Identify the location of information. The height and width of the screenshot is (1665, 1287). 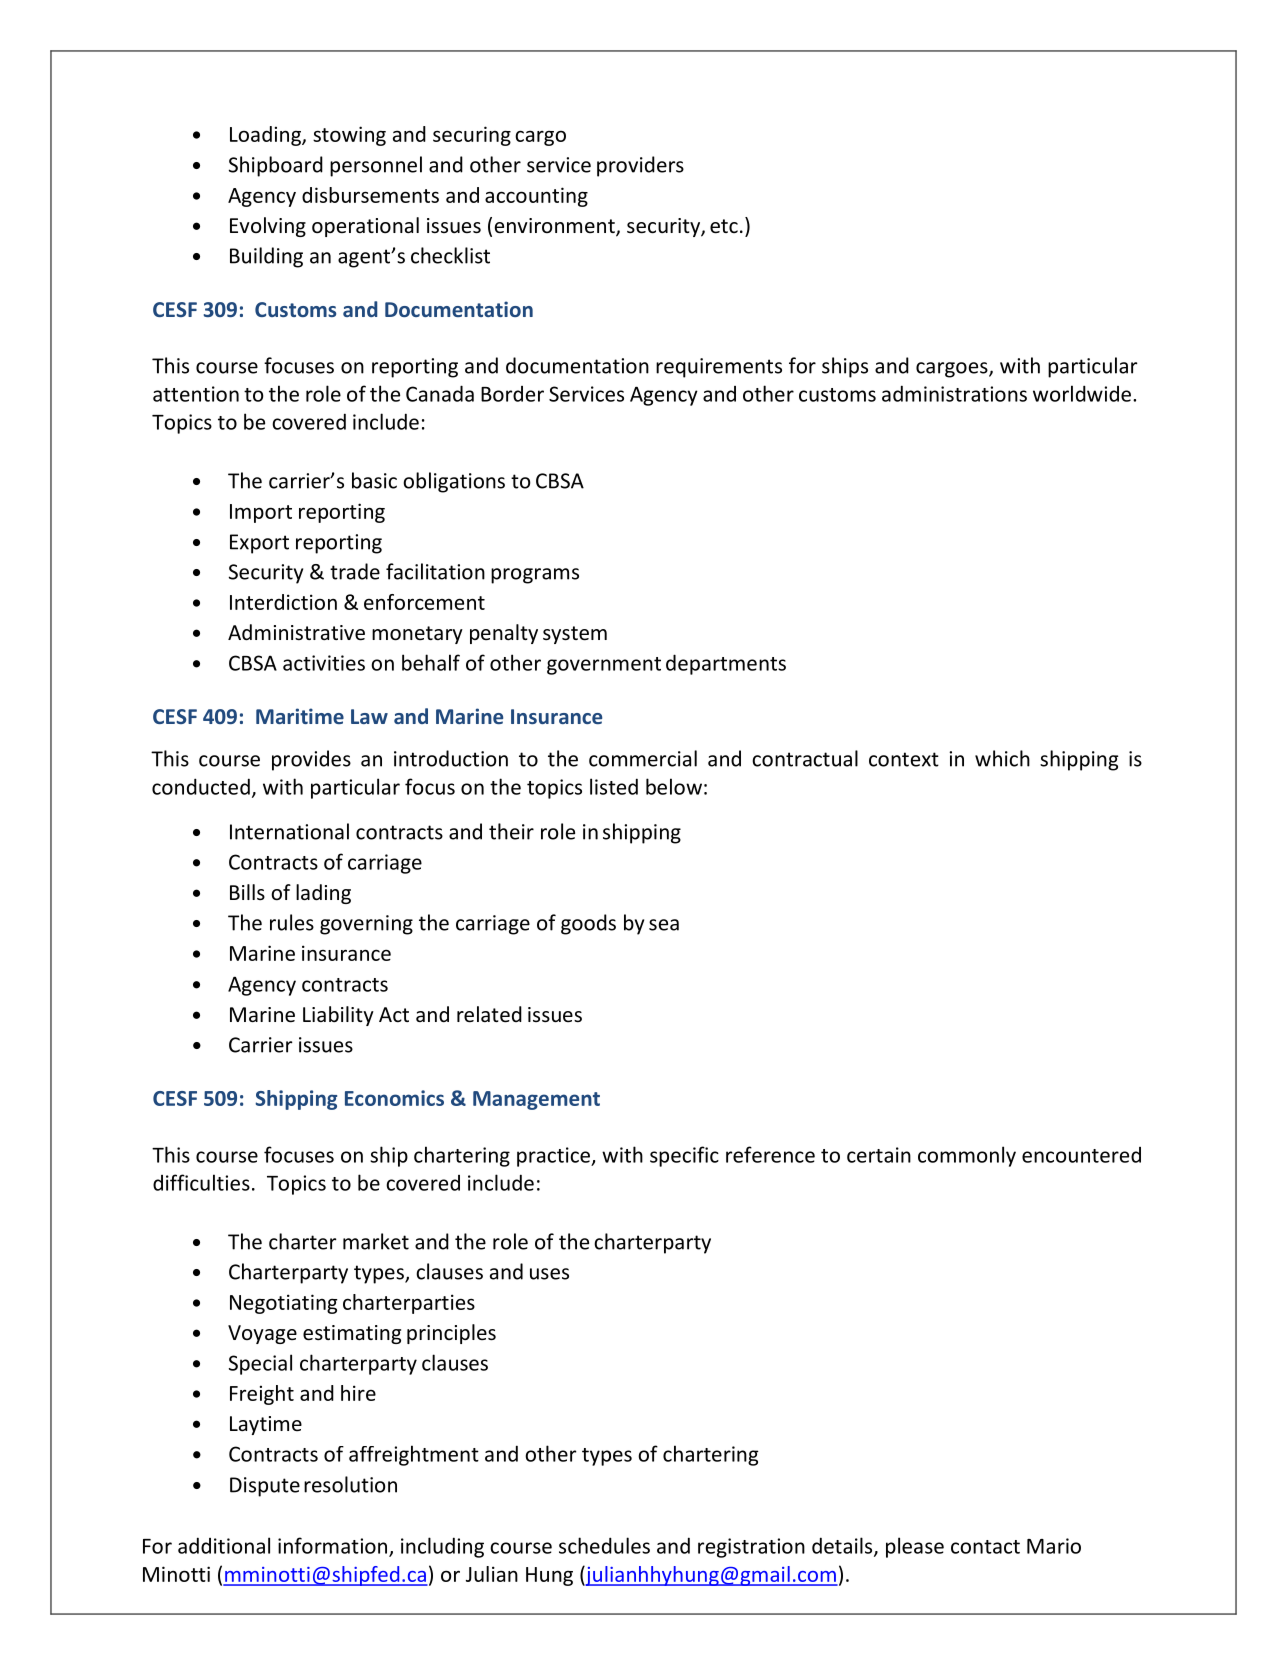
(334, 1546).
